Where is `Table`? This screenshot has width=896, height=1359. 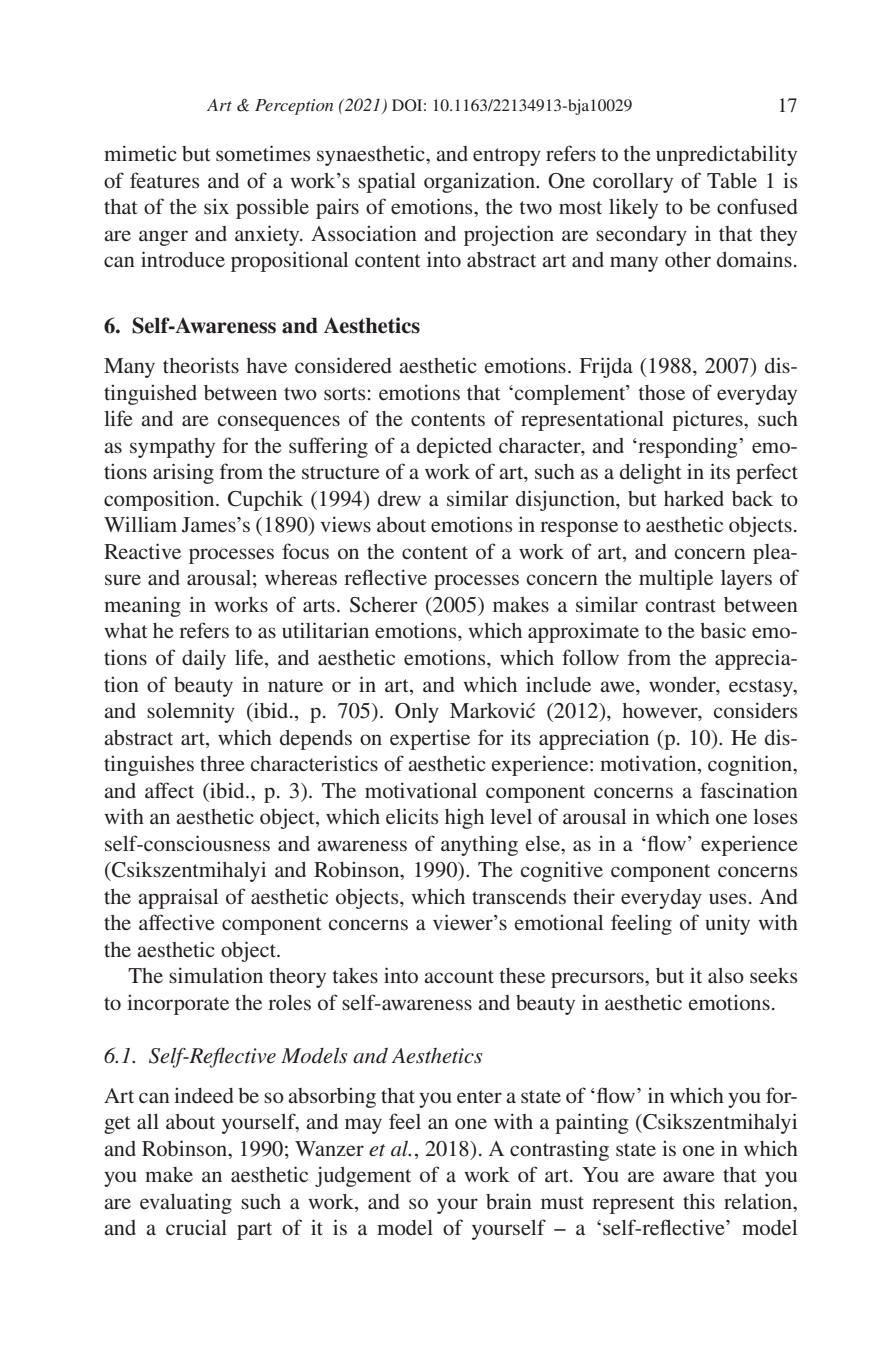 Table is located at coordinates (732, 180).
